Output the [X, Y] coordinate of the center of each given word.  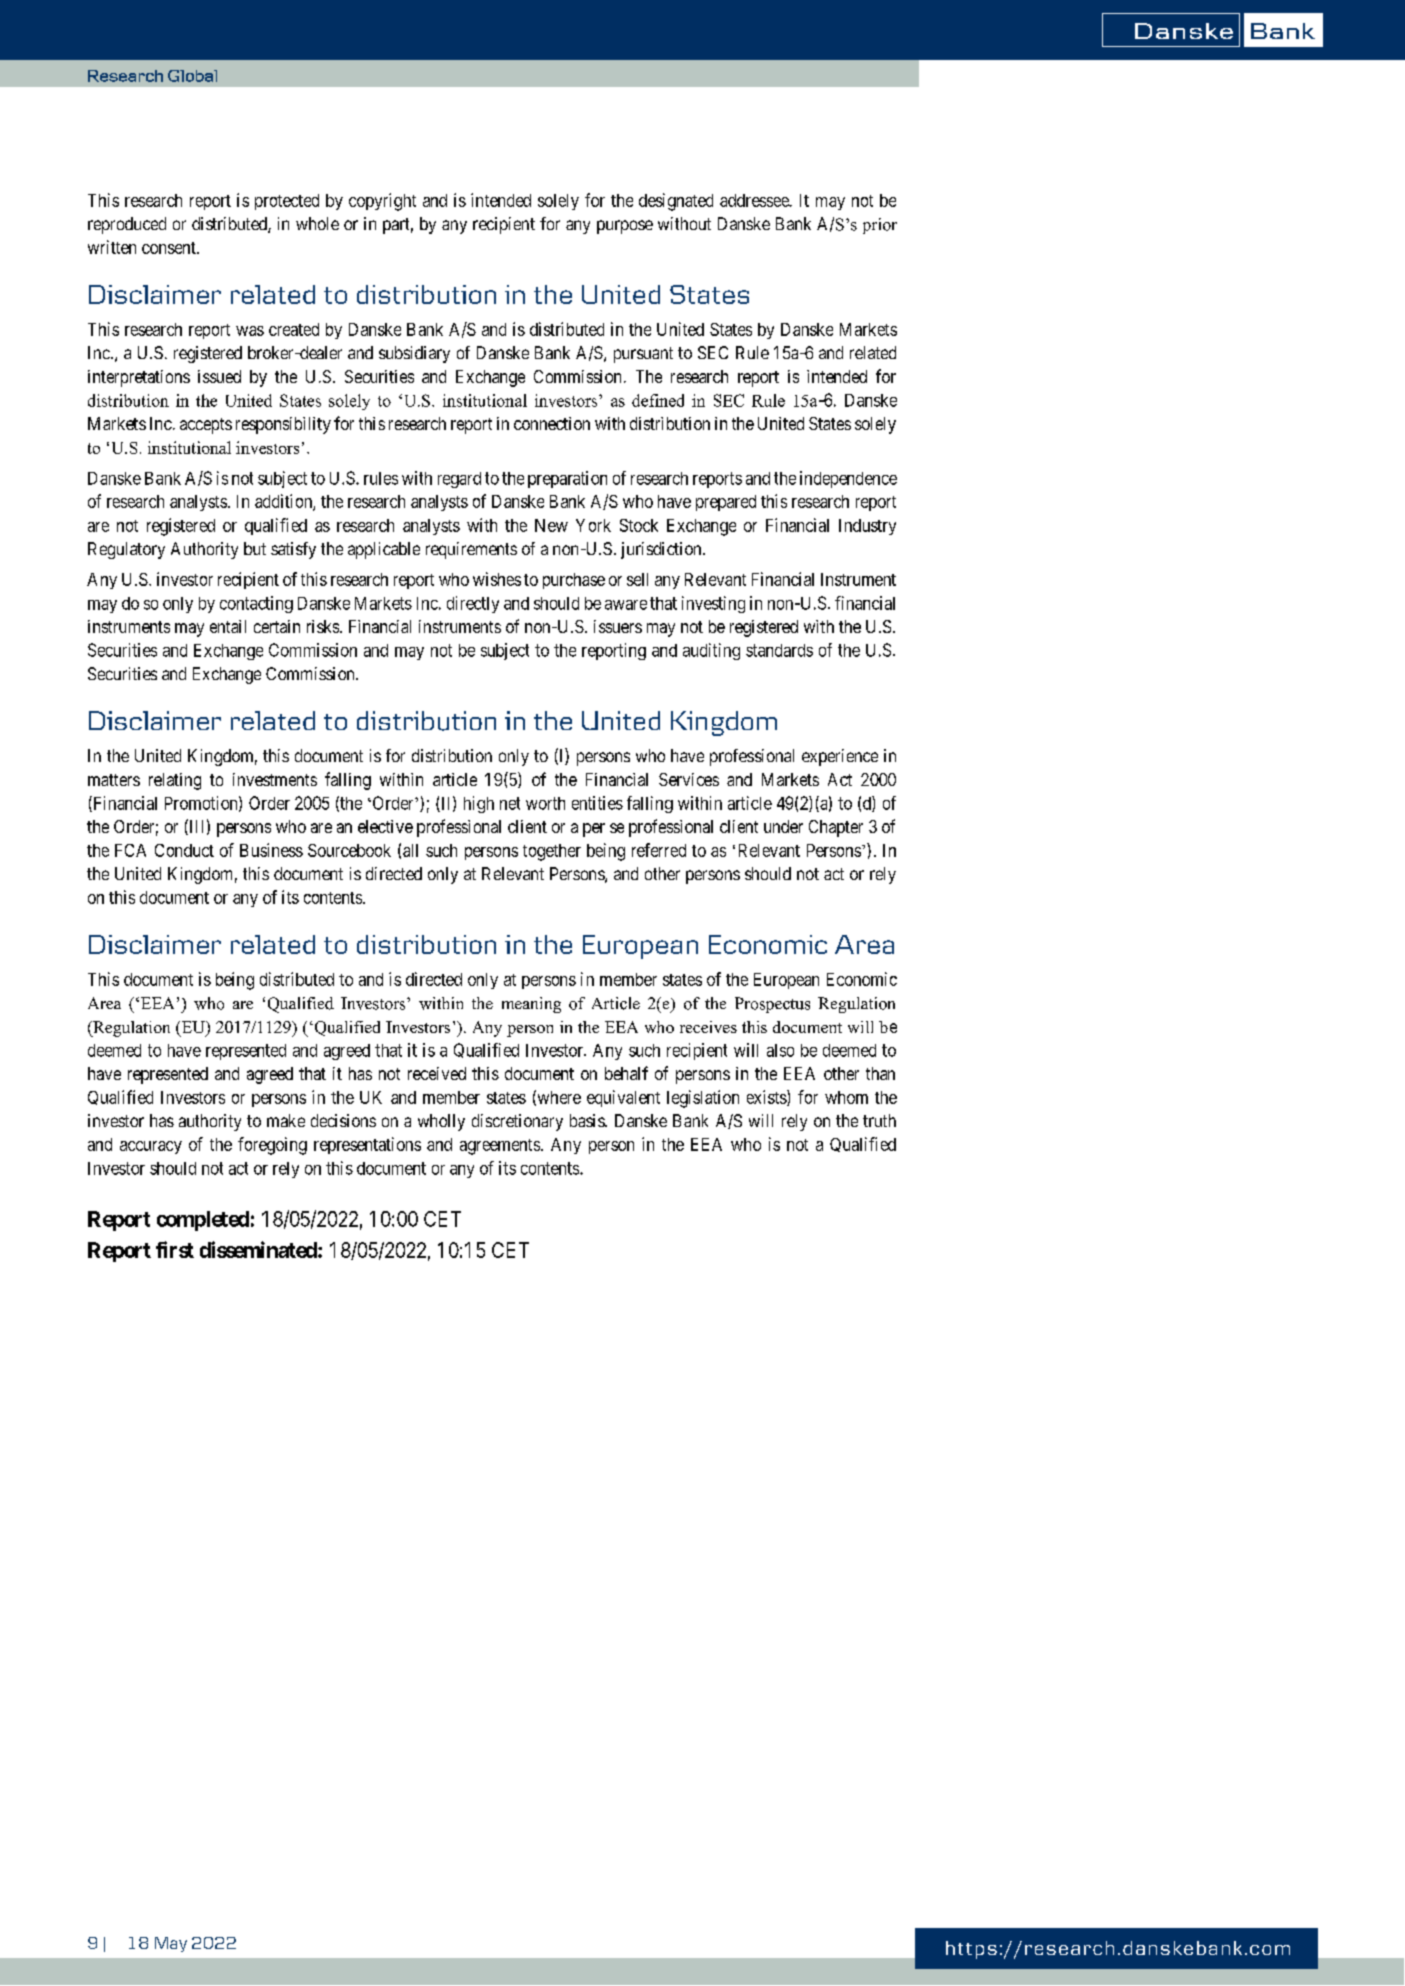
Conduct [184, 850]
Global [192, 76]
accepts [206, 426]
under [783, 826]
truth [879, 1120]
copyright [382, 202]
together [552, 852]
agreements [500, 1147]
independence [848, 479]
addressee [755, 200]
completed [203, 1221]
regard [459, 480]
